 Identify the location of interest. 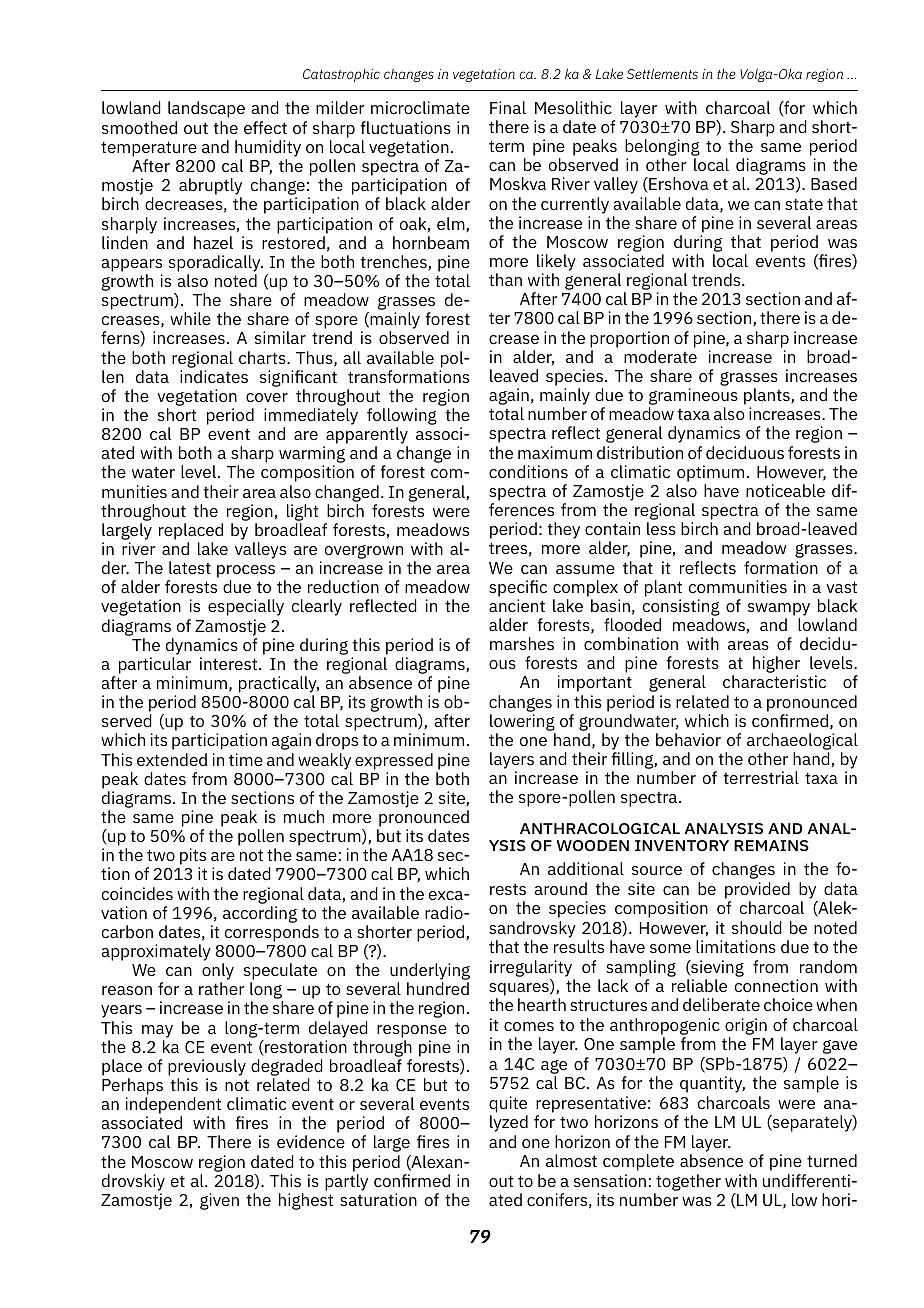
(228, 663).
